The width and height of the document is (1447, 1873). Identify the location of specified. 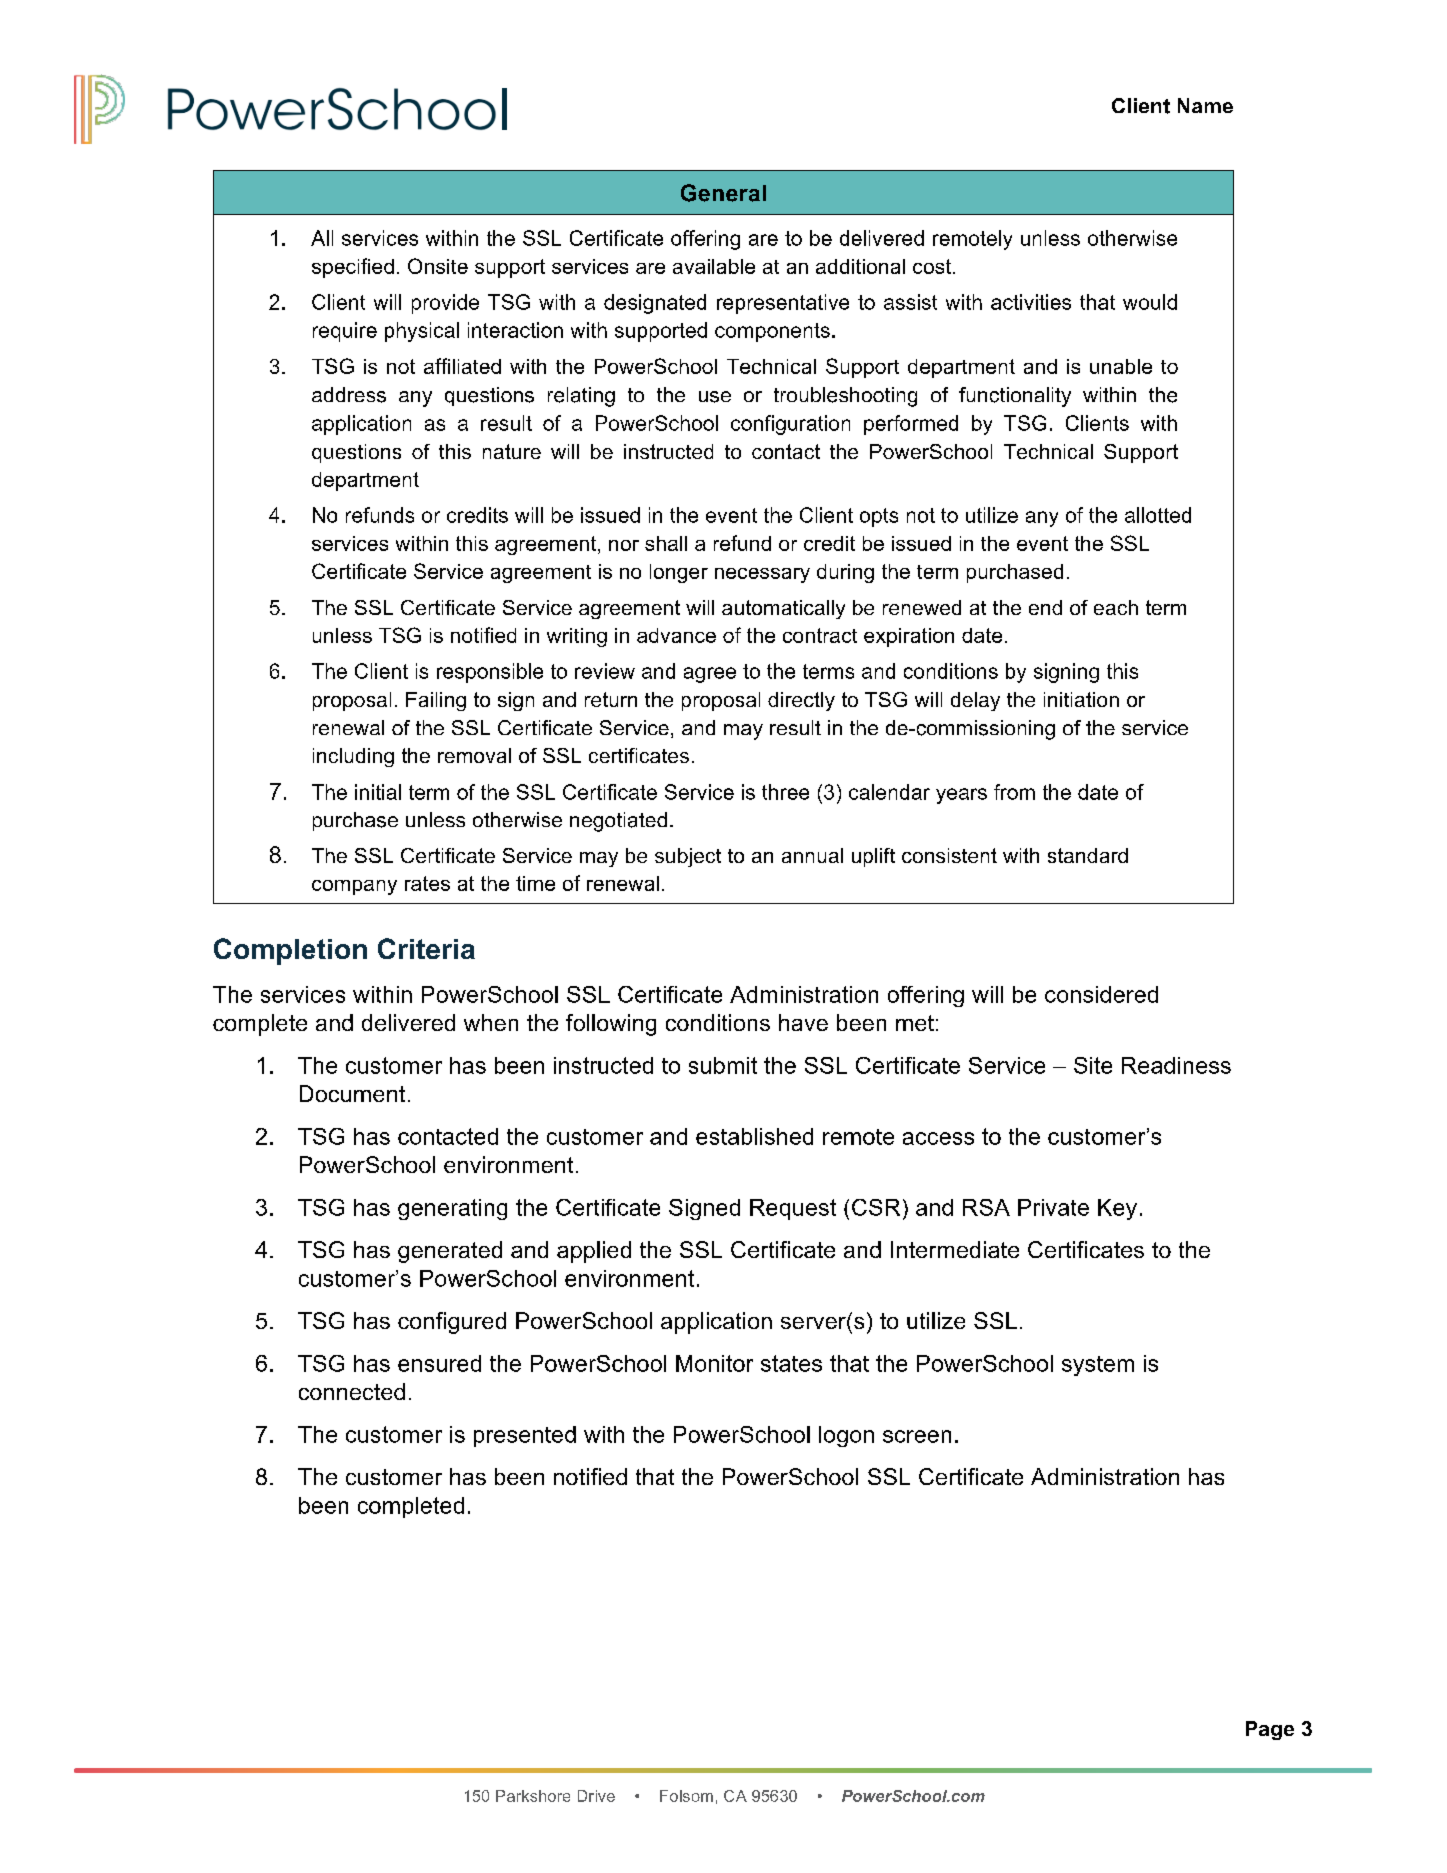
(353, 268).
